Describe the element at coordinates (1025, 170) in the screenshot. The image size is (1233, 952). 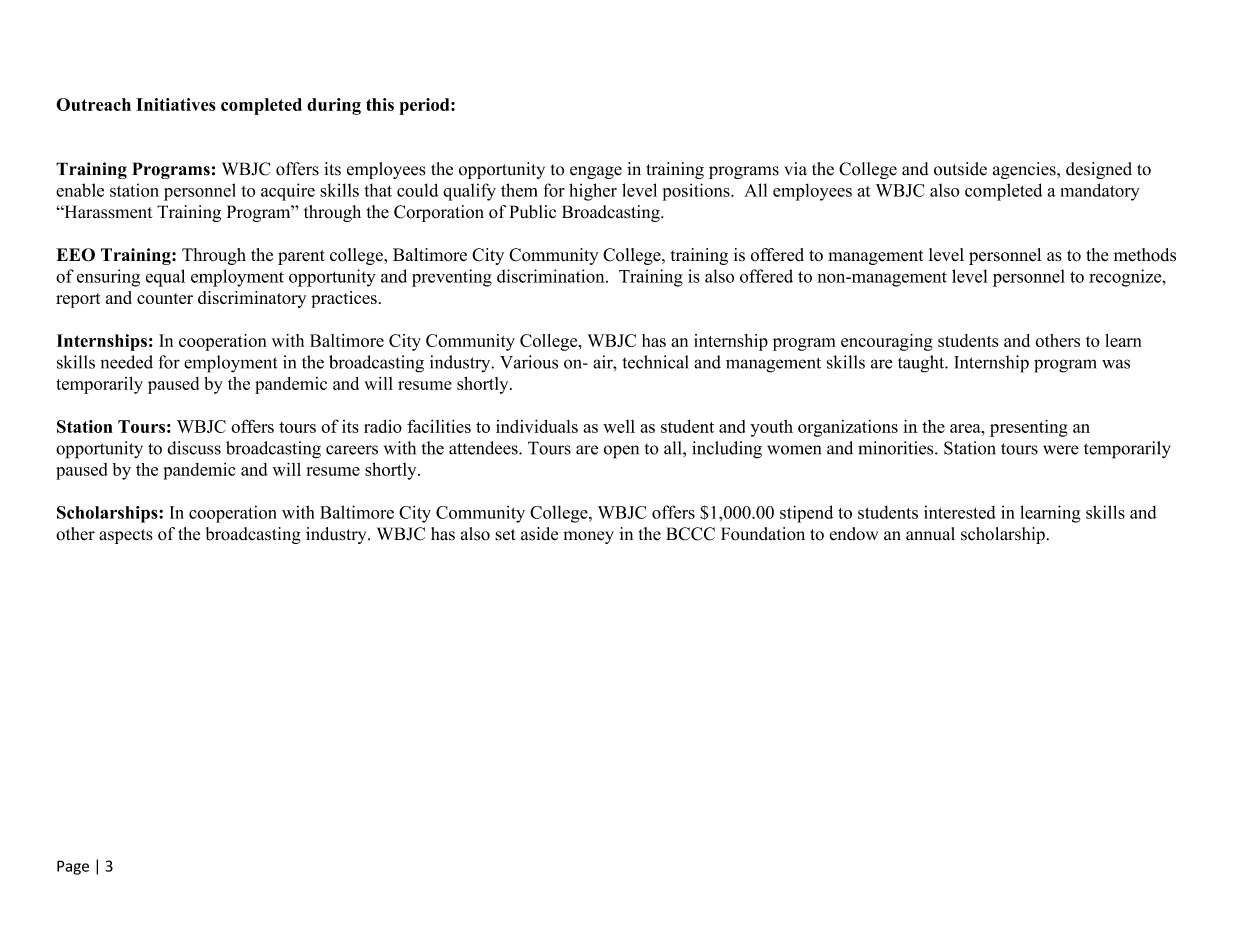
I see `agencies` at that location.
